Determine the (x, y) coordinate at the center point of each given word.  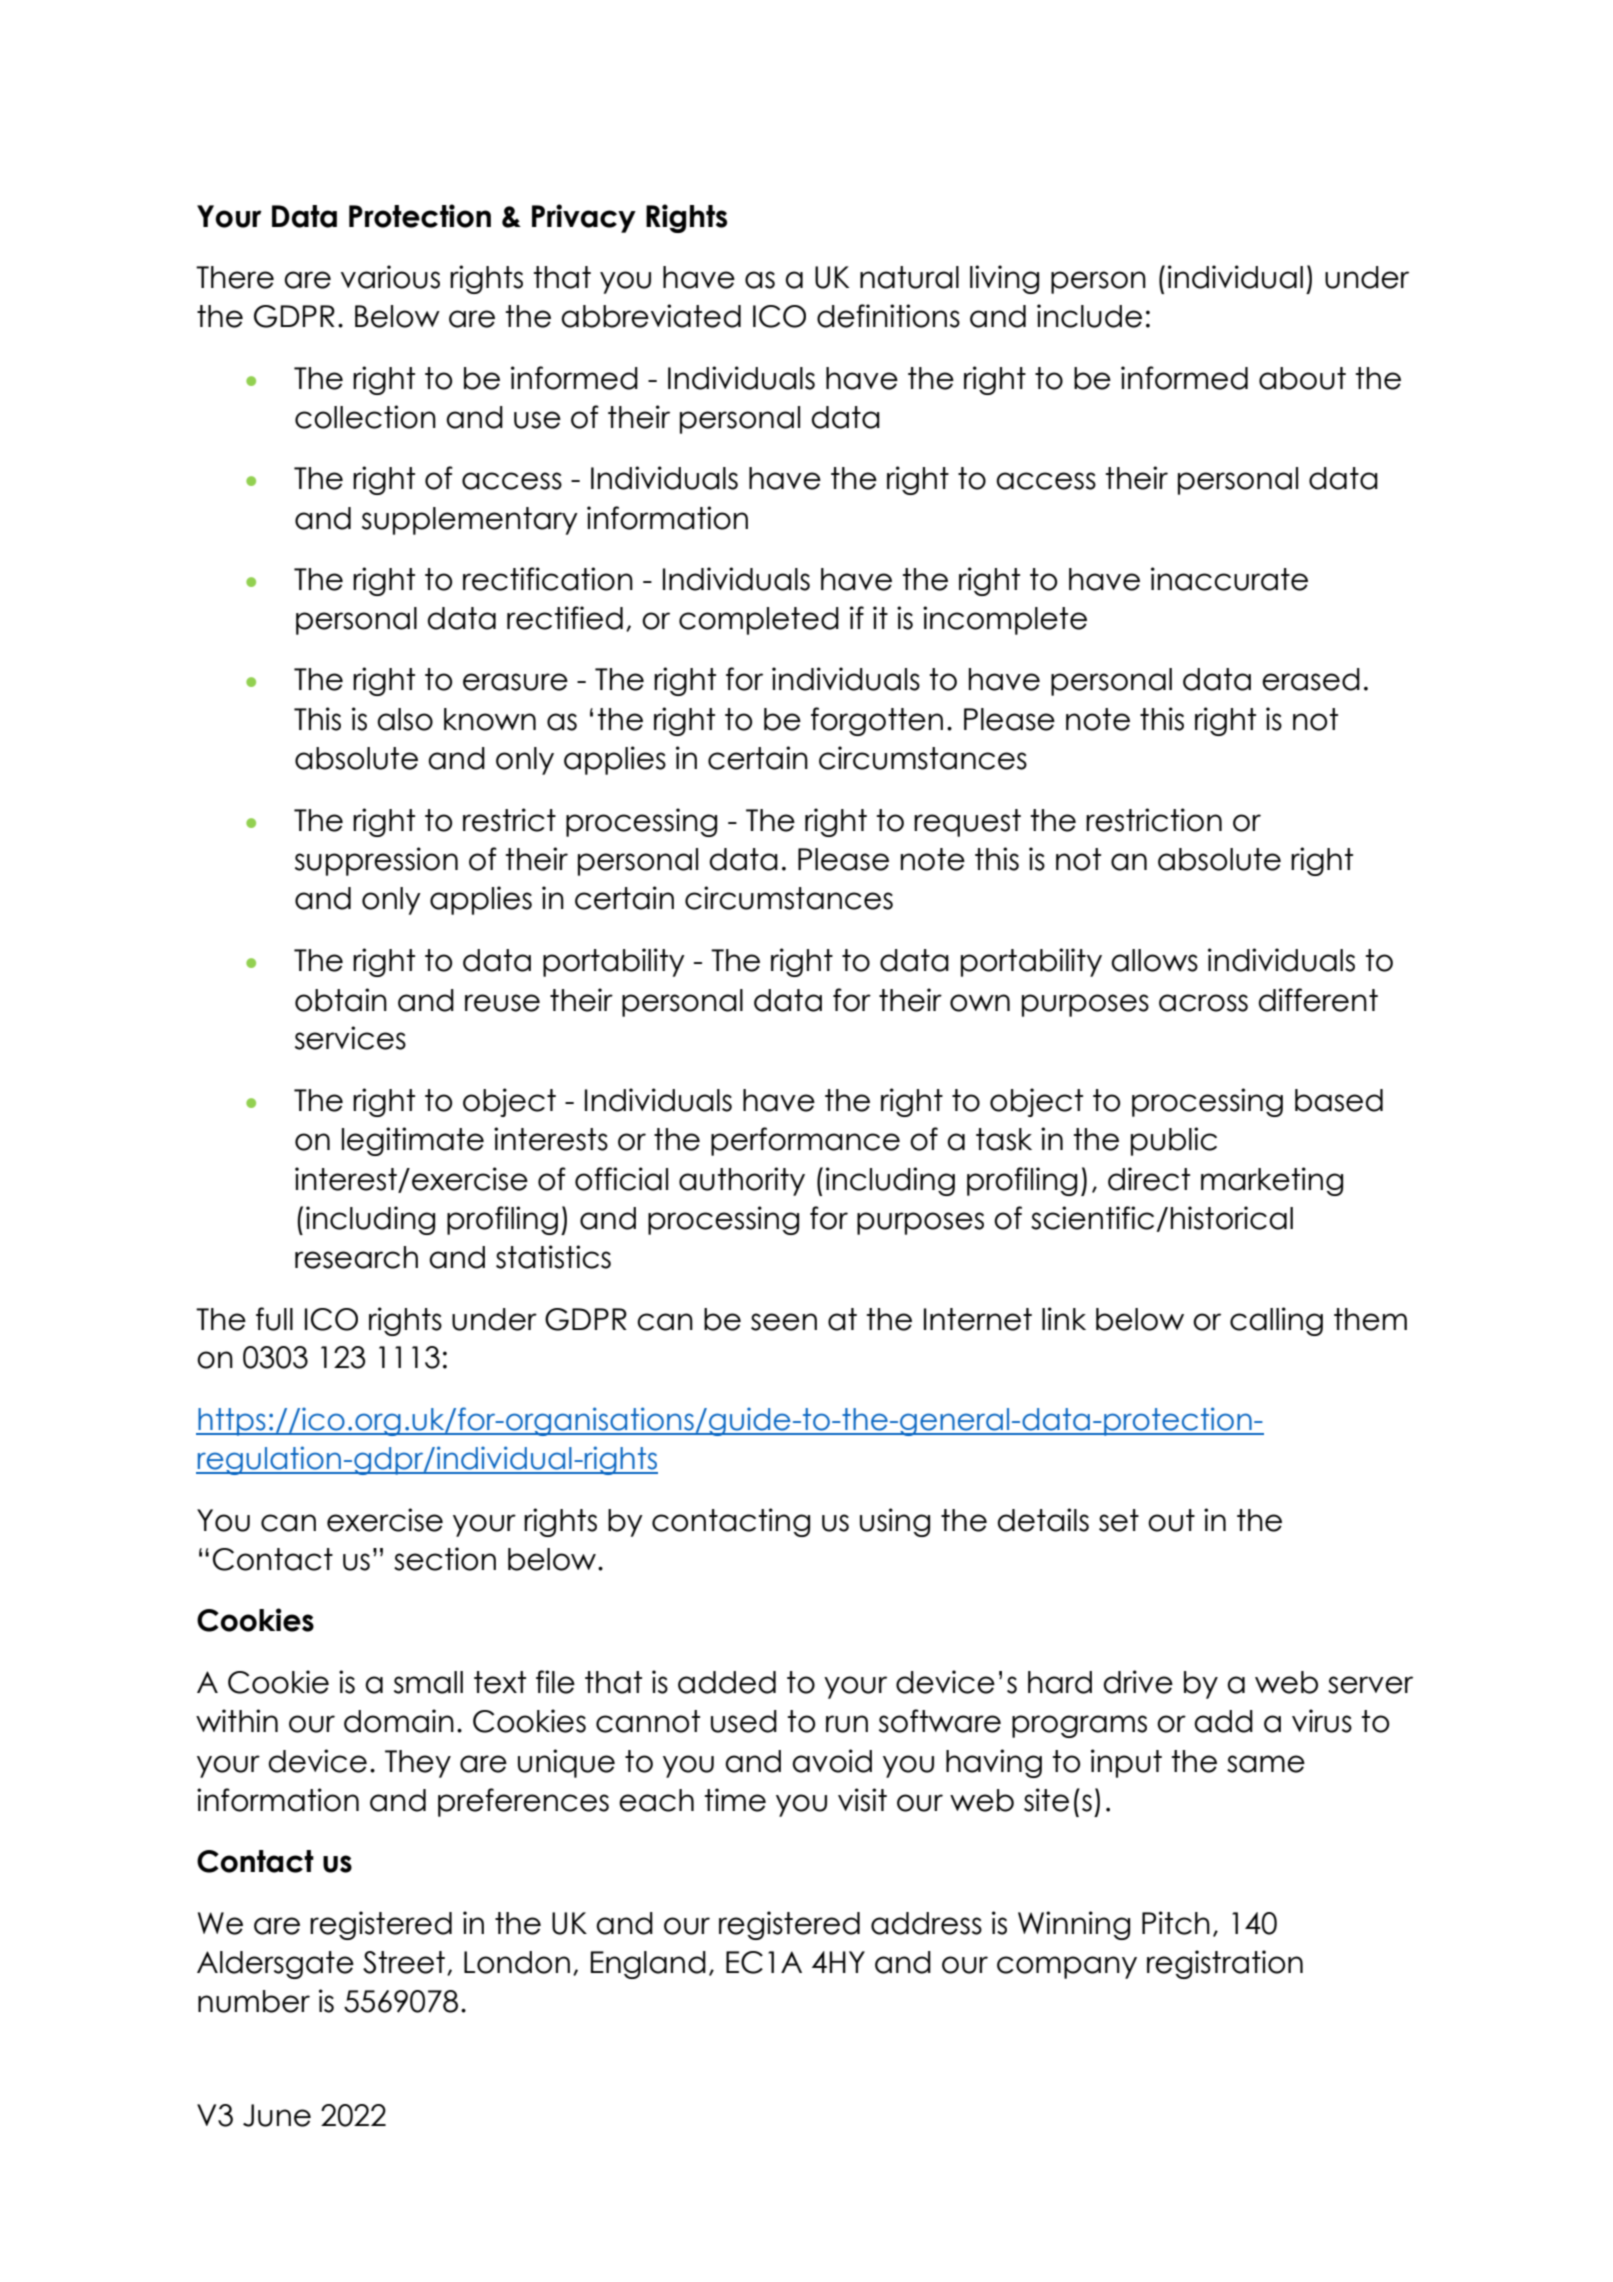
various (390, 277)
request (967, 823)
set (1119, 1520)
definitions (888, 316)
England (648, 1965)
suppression (376, 861)
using (895, 1522)
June (277, 2115)
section (445, 1559)
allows (1154, 960)
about (1302, 378)
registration (1225, 1964)
